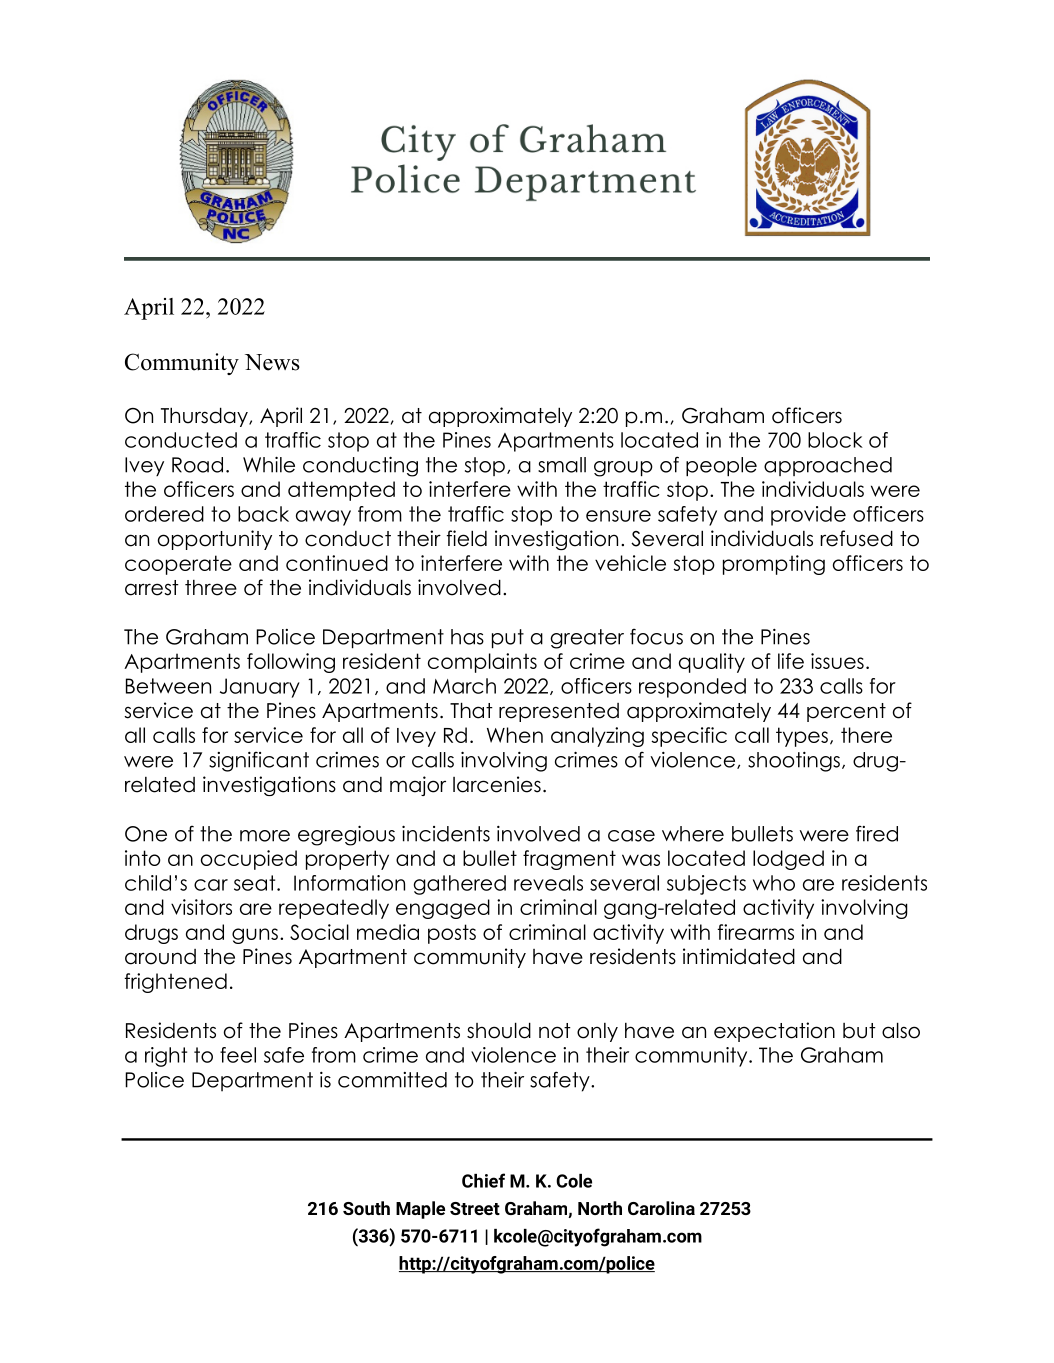 This page has width=1054, height=1363. I want to click on Thursday, so click(205, 417).
